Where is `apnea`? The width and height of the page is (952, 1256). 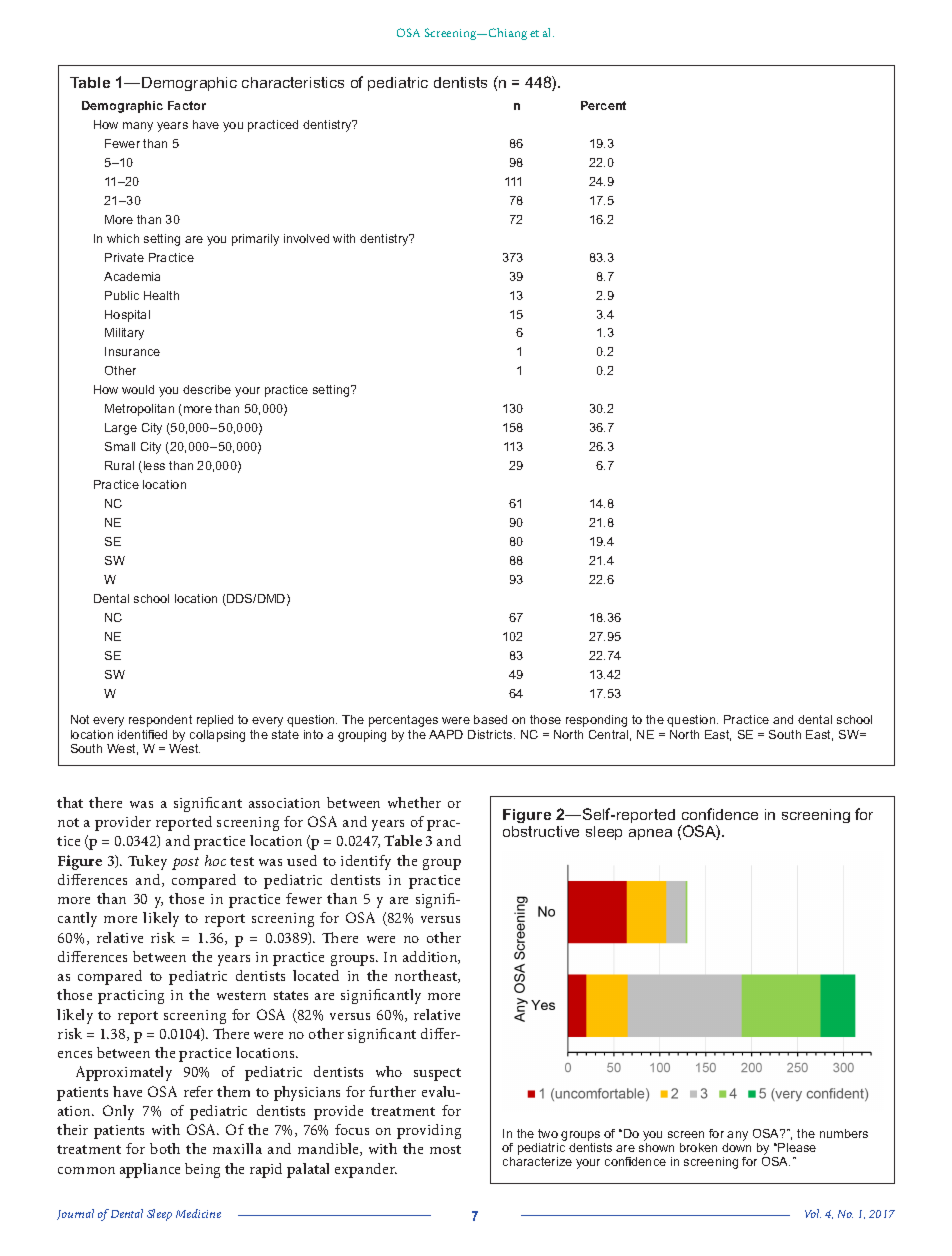 apnea is located at coordinates (650, 834).
